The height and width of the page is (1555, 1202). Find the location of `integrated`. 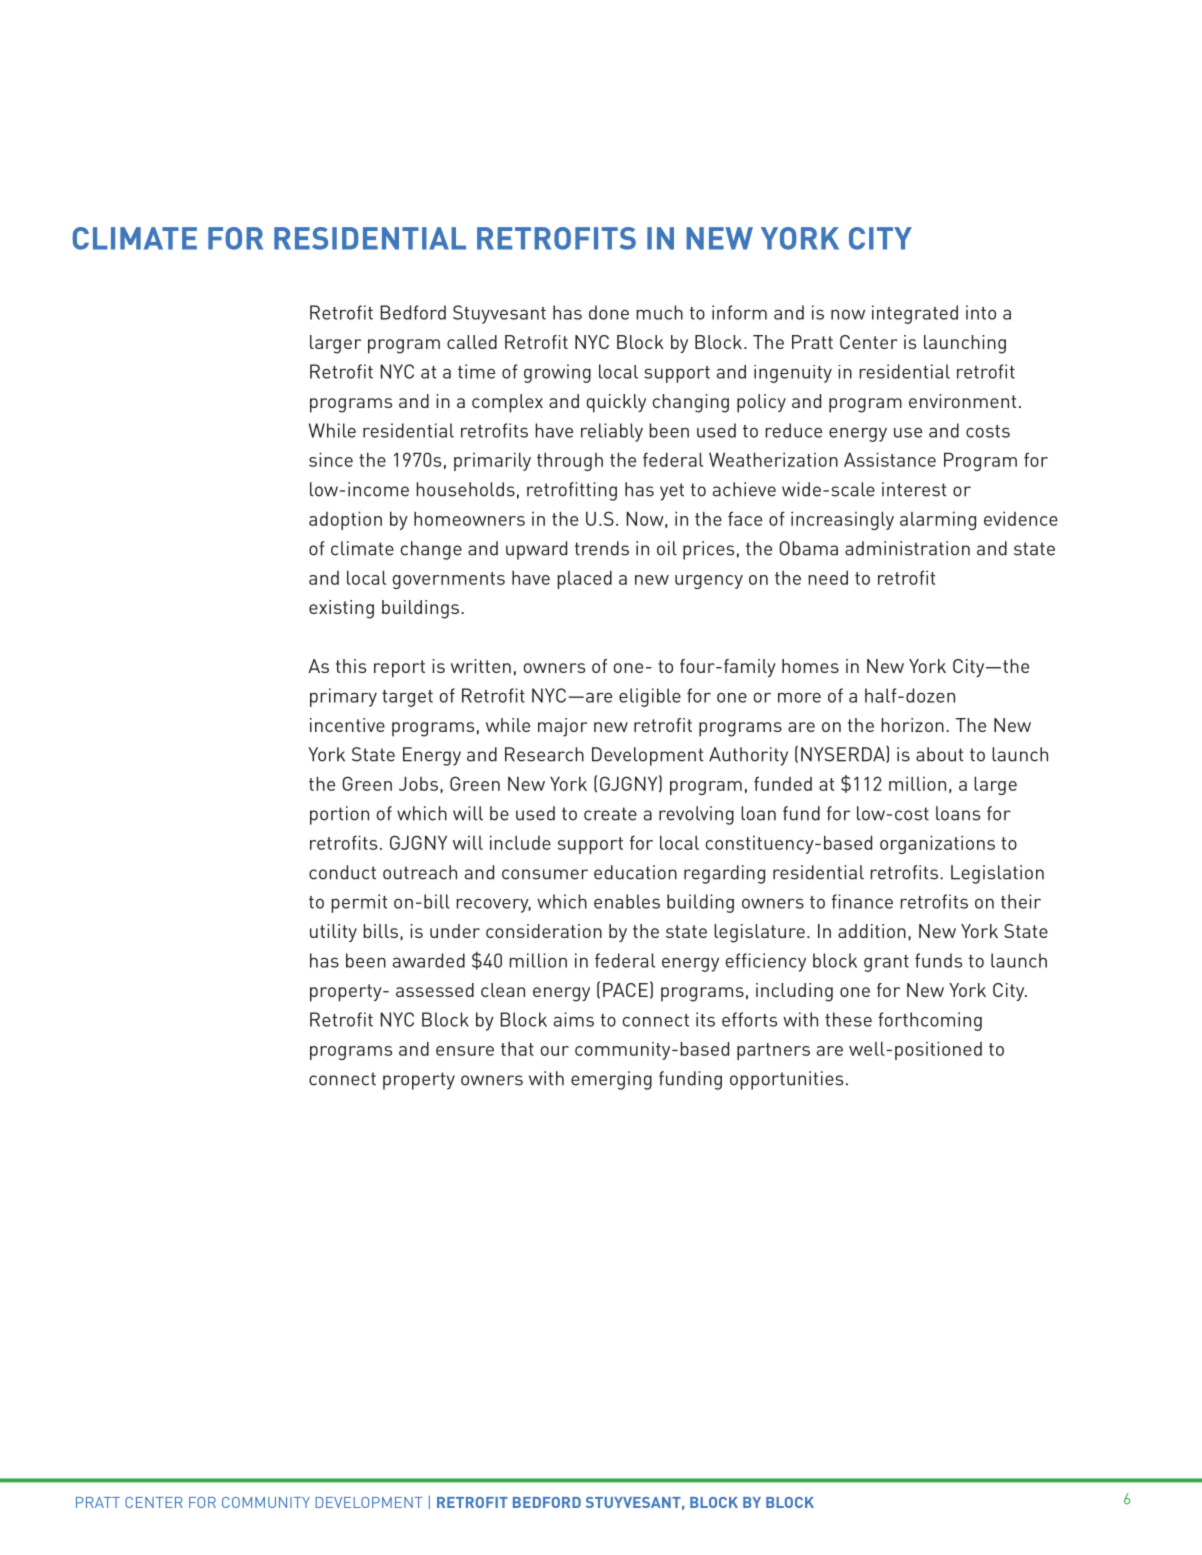

integrated is located at coordinates (915, 314).
